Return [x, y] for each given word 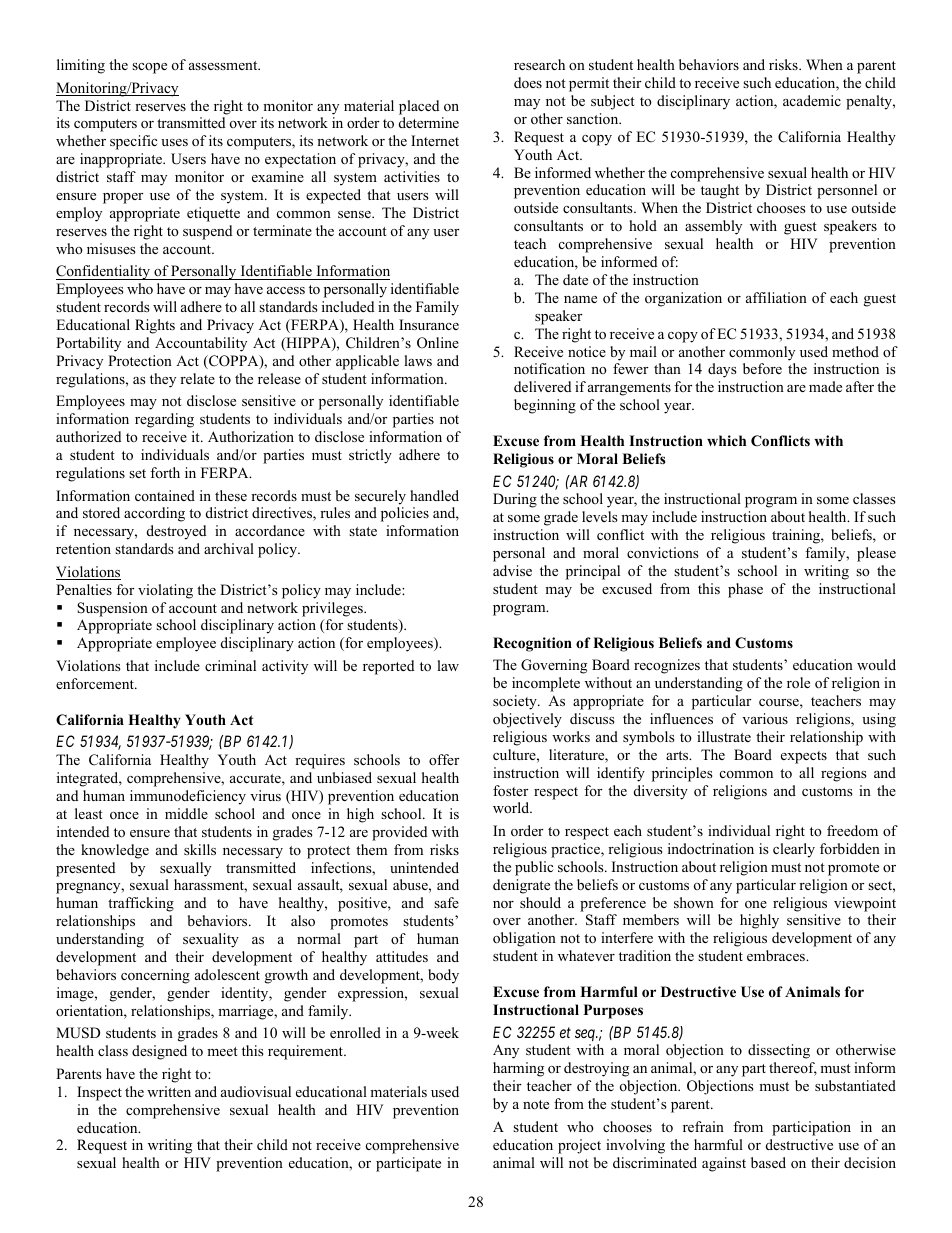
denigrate [521, 886]
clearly [794, 850]
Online [438, 343]
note [536, 1104]
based [768, 1162]
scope [149, 68]
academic [812, 100]
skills [200, 849]
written [169, 1091]
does [528, 82]
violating [165, 591]
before [762, 368]
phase [745, 590]
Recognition [532, 644]
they [163, 380]
